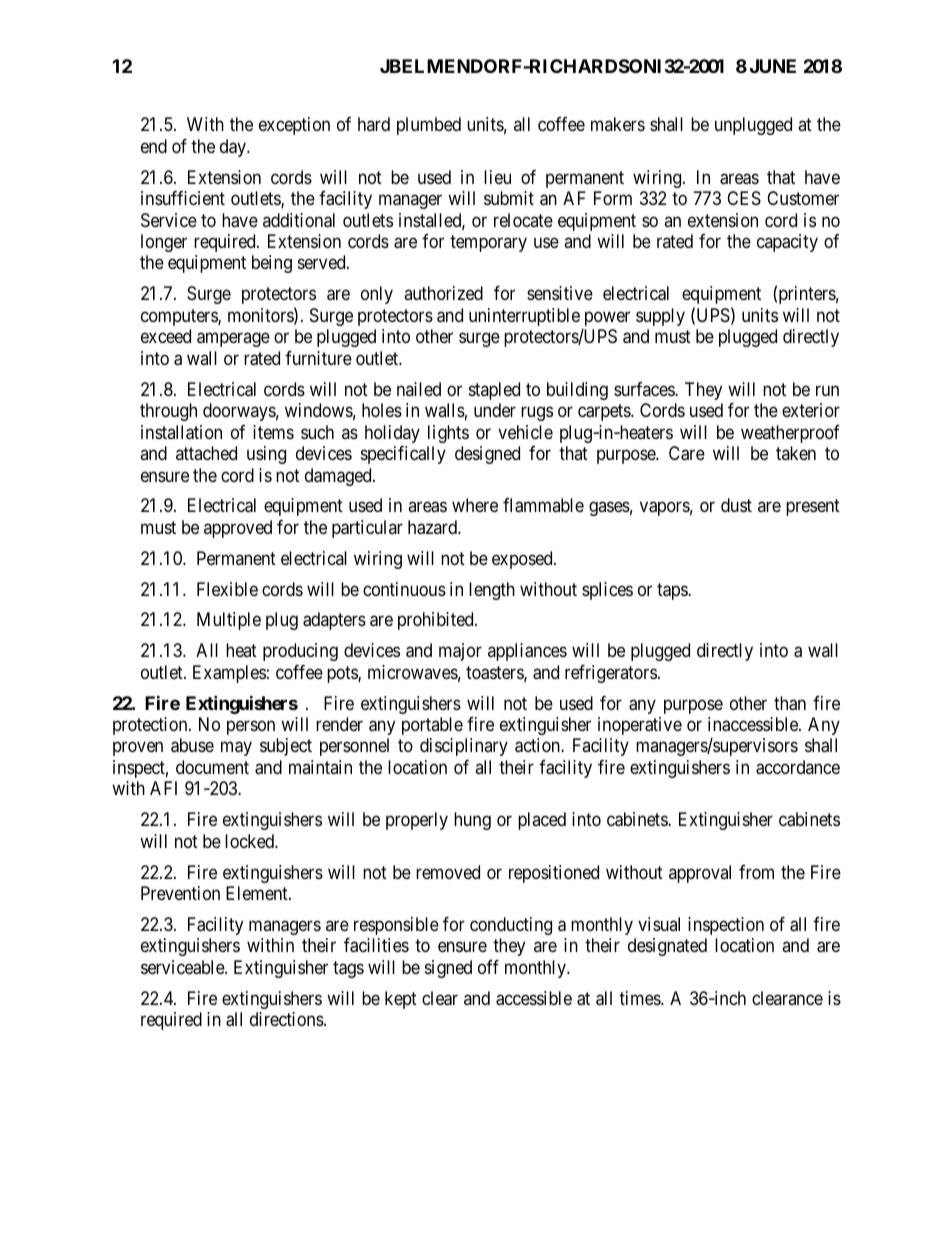 Image resolution: width=952 pixels, height=1233 pixels. Describe the element at coordinates (272, 264) in the screenshot. I see `being` at that location.
